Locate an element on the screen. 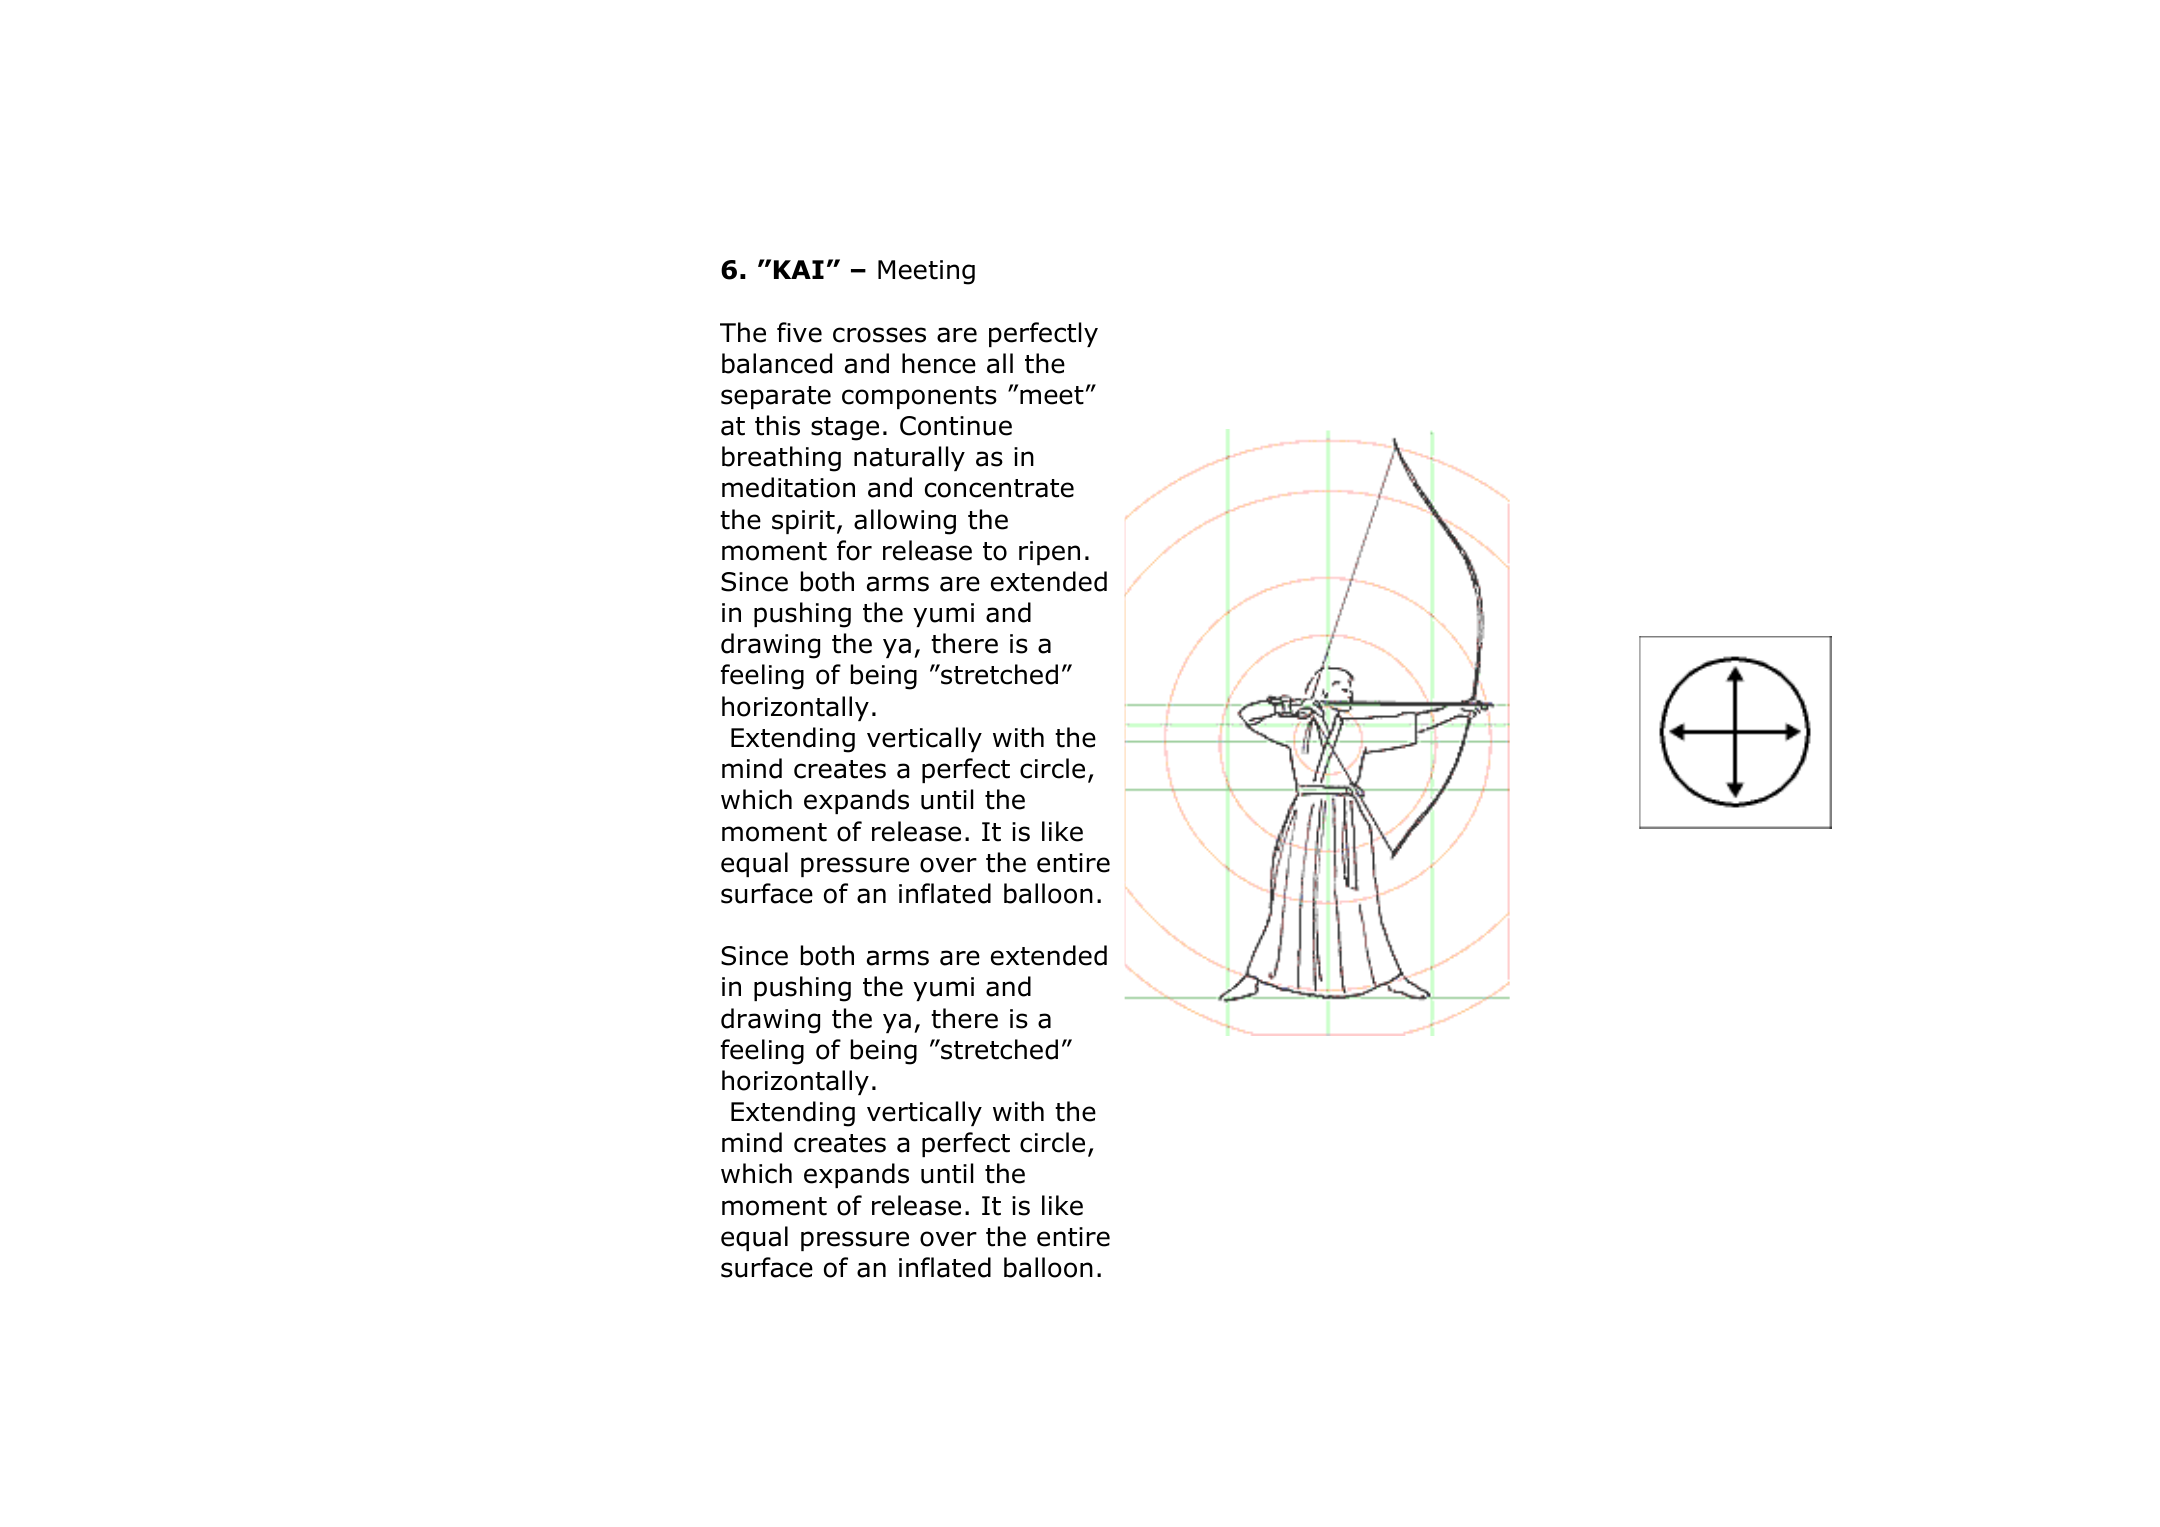 This screenshot has width=2160, height=1527. Continue is located at coordinates (956, 426).
